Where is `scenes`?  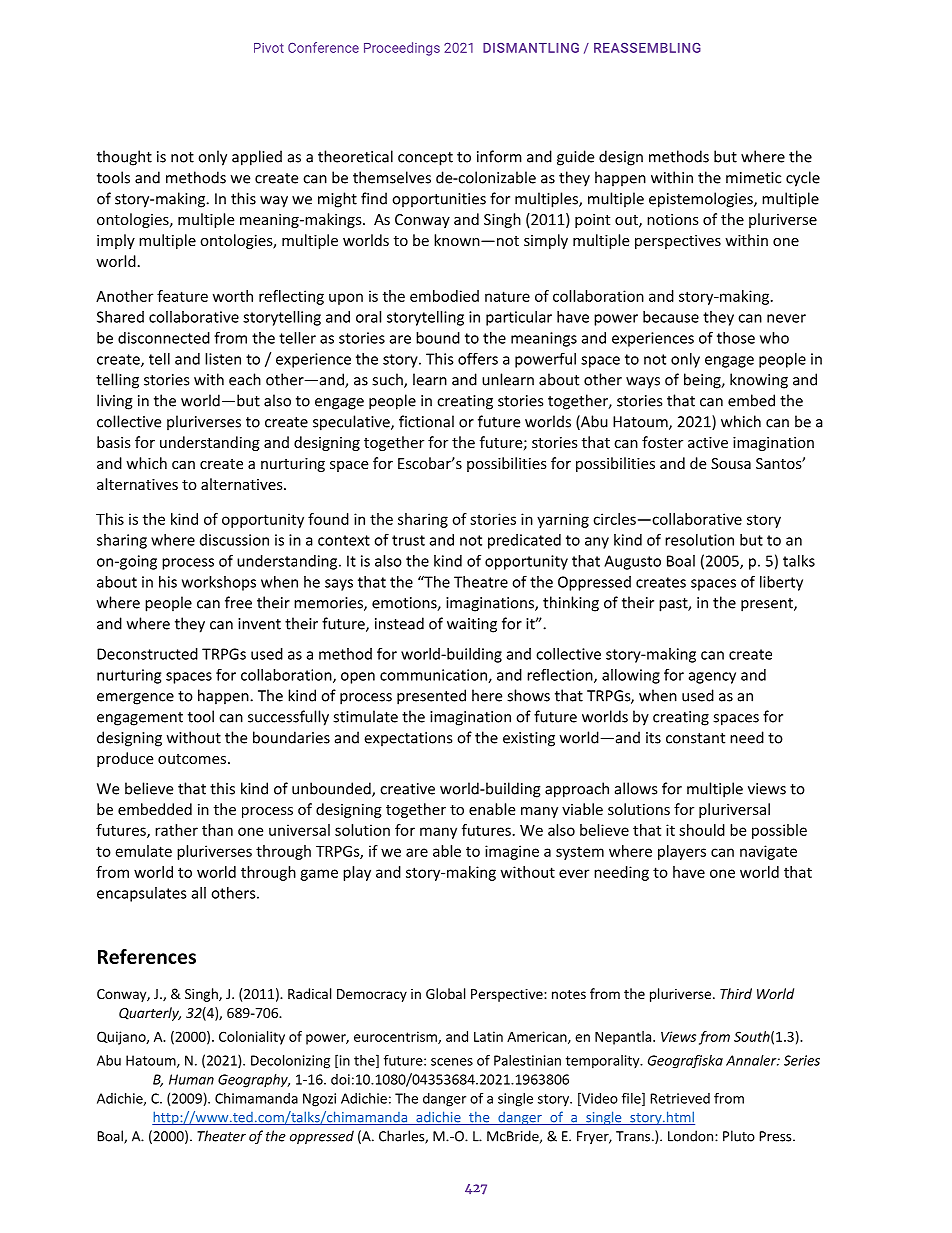
scenes is located at coordinates (452, 1062).
